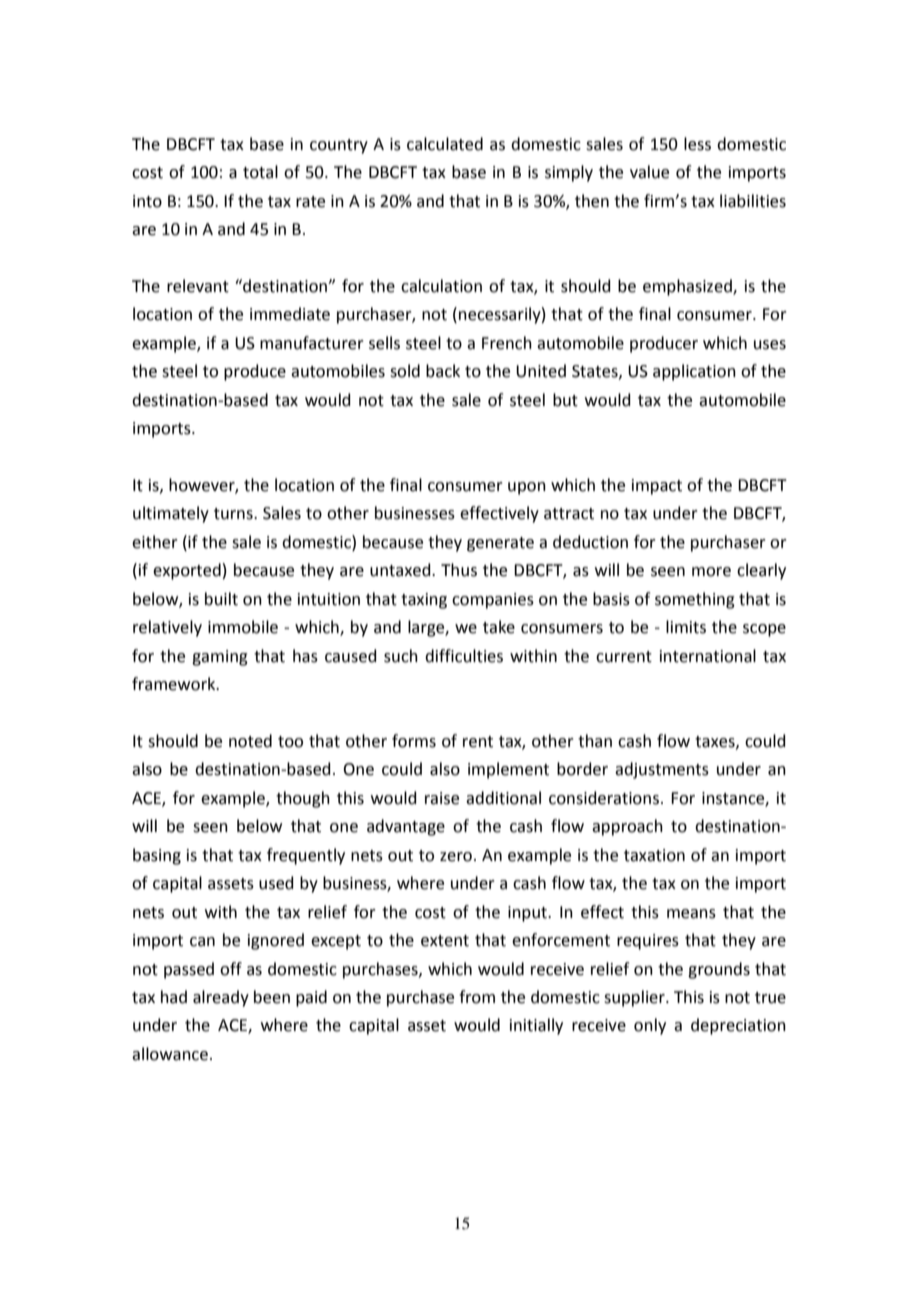 This document has width=924, height=1308. What do you see at coordinates (260, 172) in the document?
I see `total` at bounding box center [260, 172].
